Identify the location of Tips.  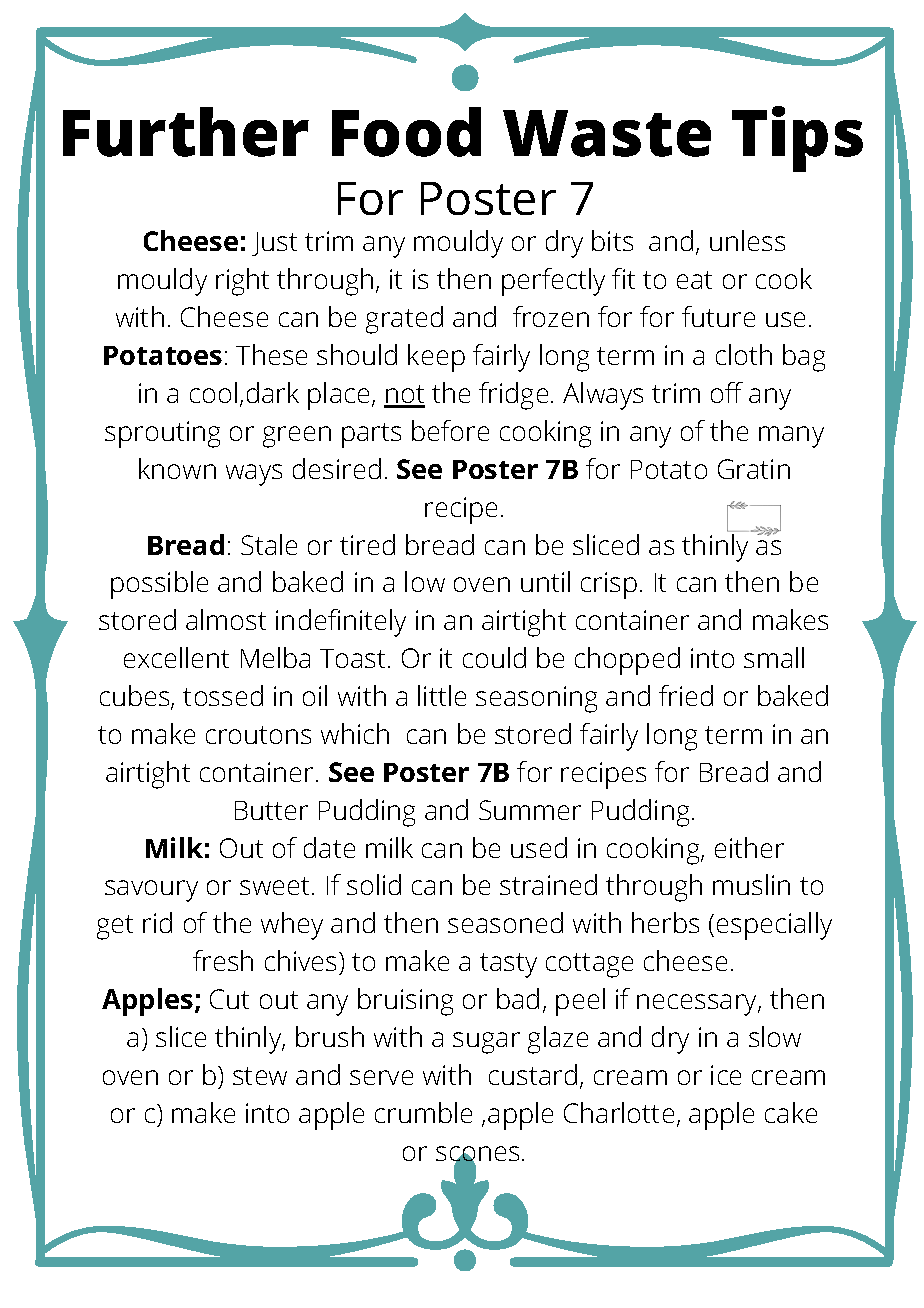
(797, 139).
